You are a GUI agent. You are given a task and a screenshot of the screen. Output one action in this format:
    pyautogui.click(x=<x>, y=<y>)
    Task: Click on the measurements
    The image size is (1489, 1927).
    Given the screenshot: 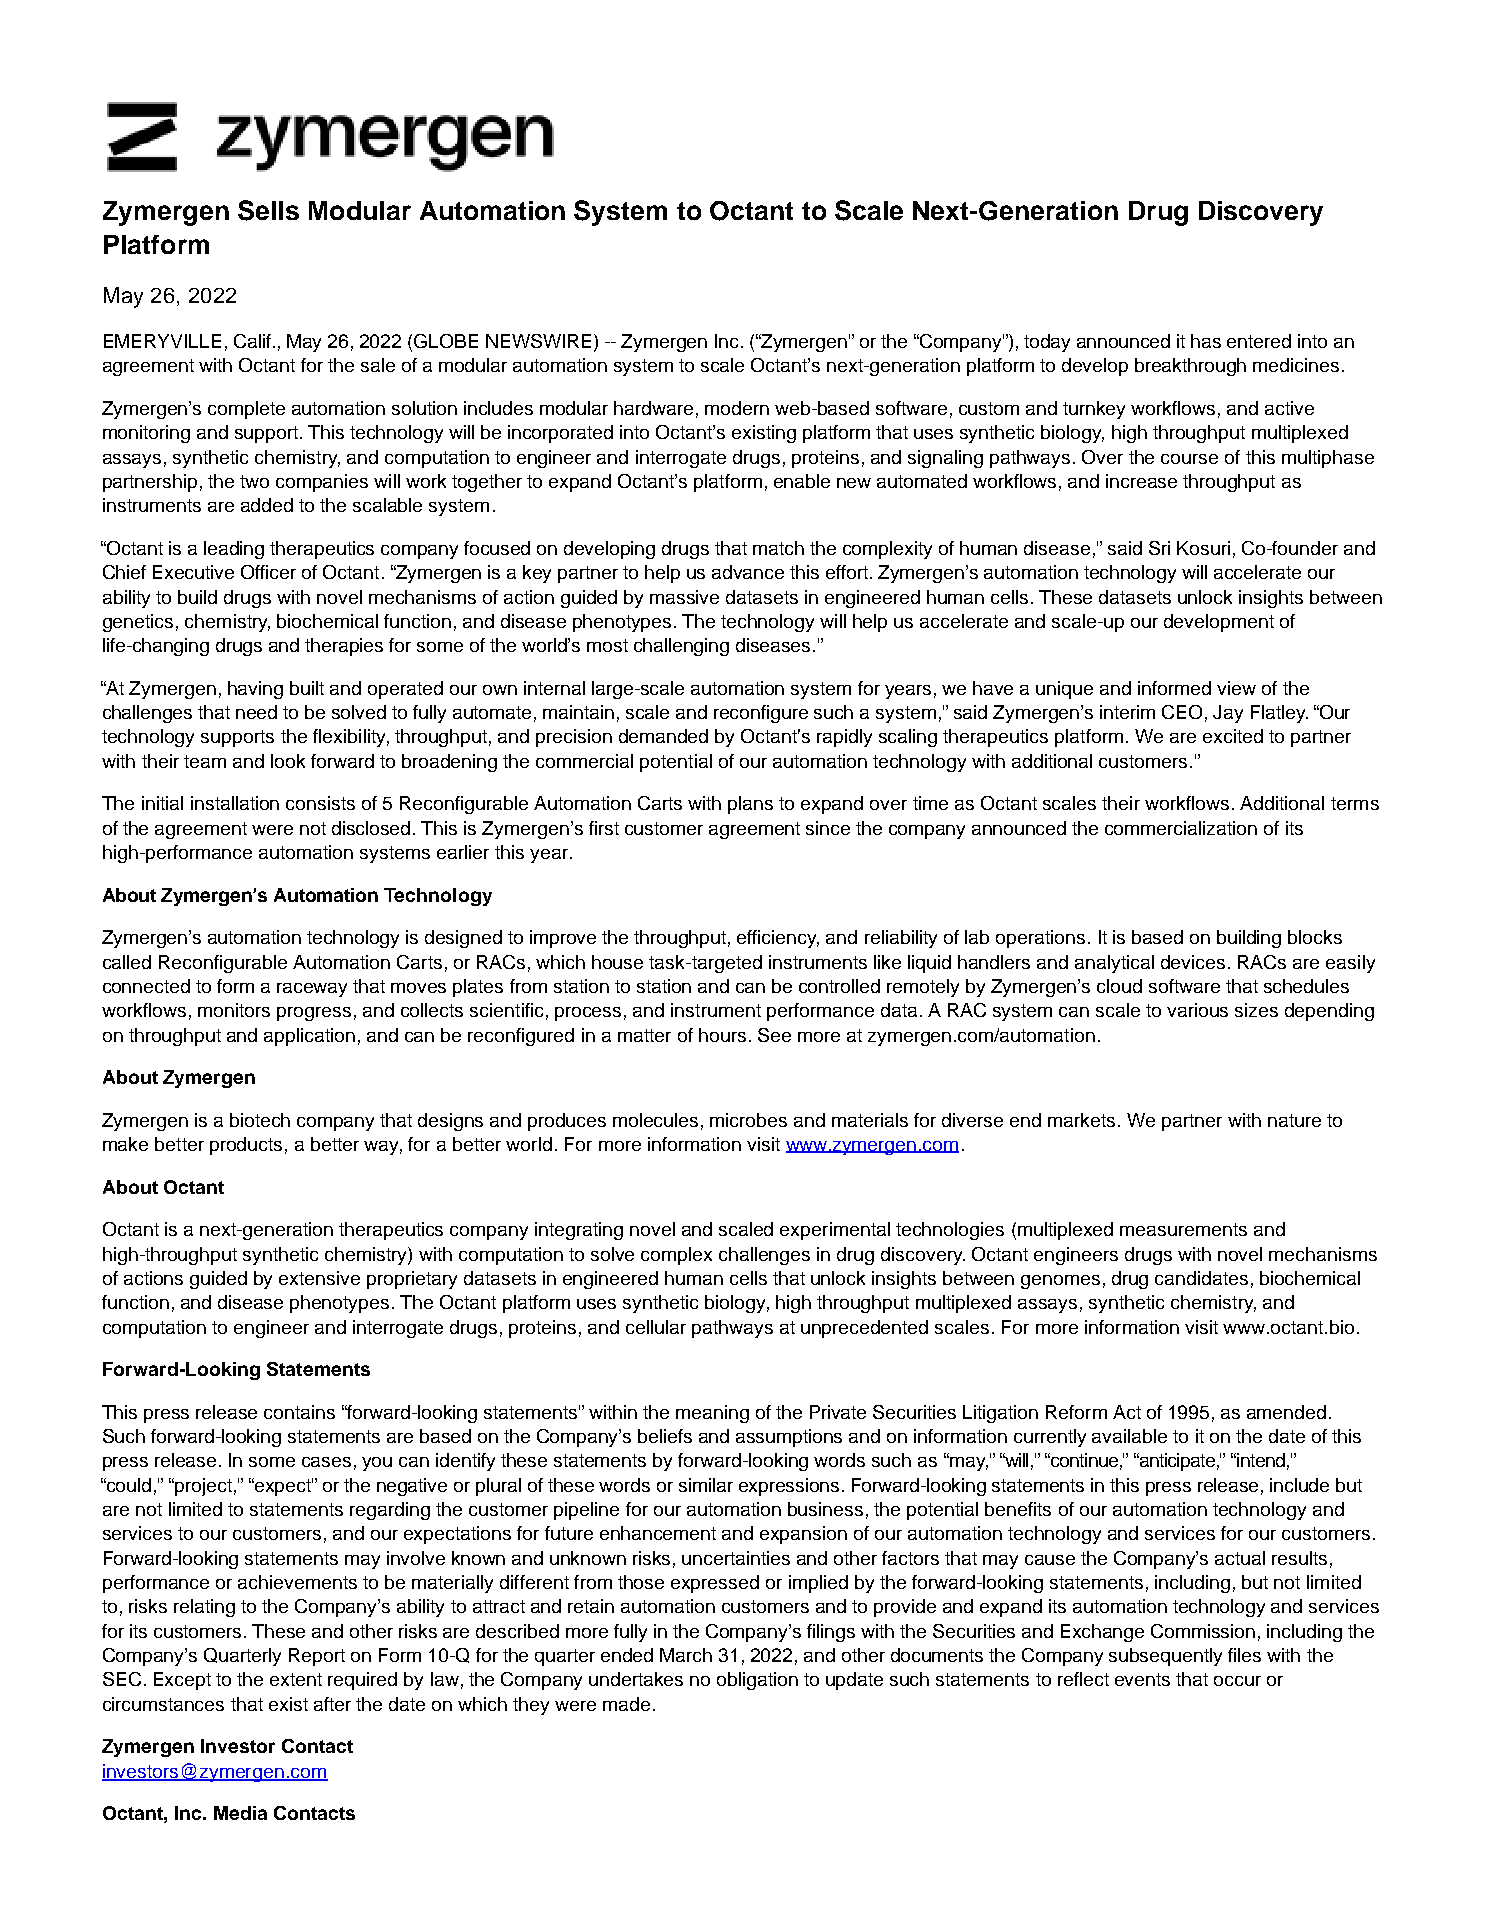 What is the action you would take?
    pyautogui.click(x=1183, y=1229)
